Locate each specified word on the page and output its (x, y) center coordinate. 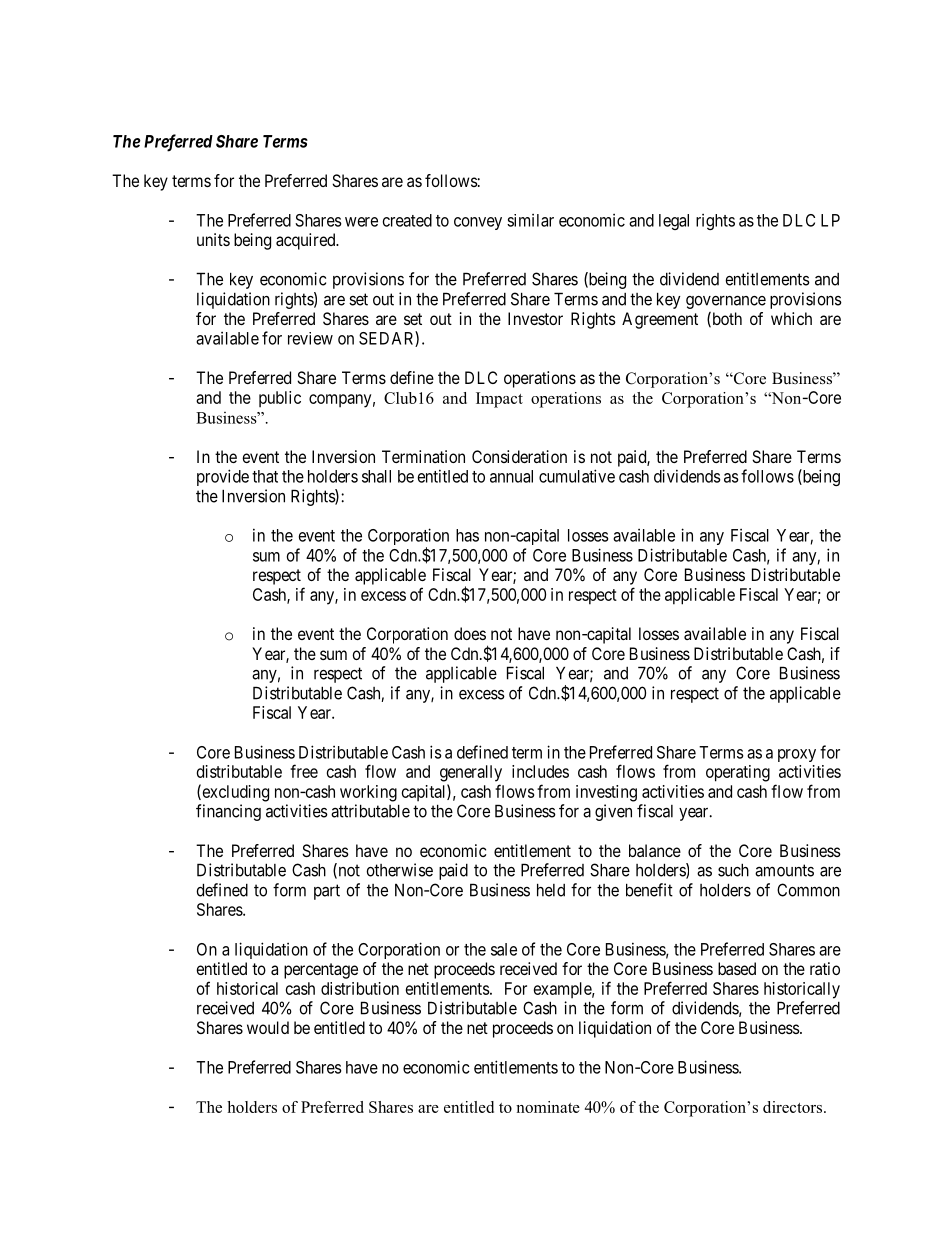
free (304, 771)
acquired (307, 241)
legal (674, 222)
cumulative (577, 476)
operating (738, 773)
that (265, 476)
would (268, 1027)
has (467, 535)
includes (540, 771)
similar (530, 220)
